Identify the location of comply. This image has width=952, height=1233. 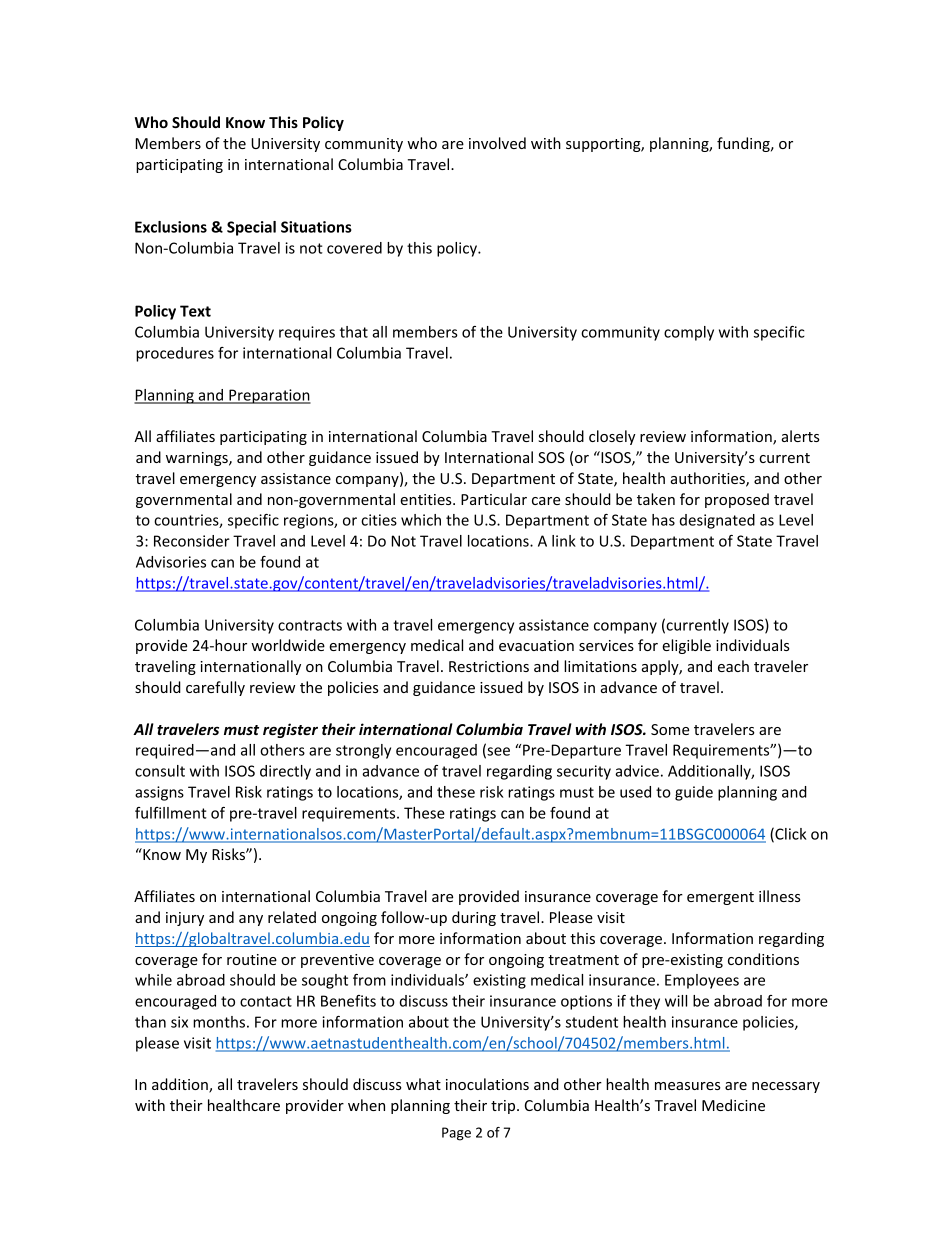
(689, 333).
